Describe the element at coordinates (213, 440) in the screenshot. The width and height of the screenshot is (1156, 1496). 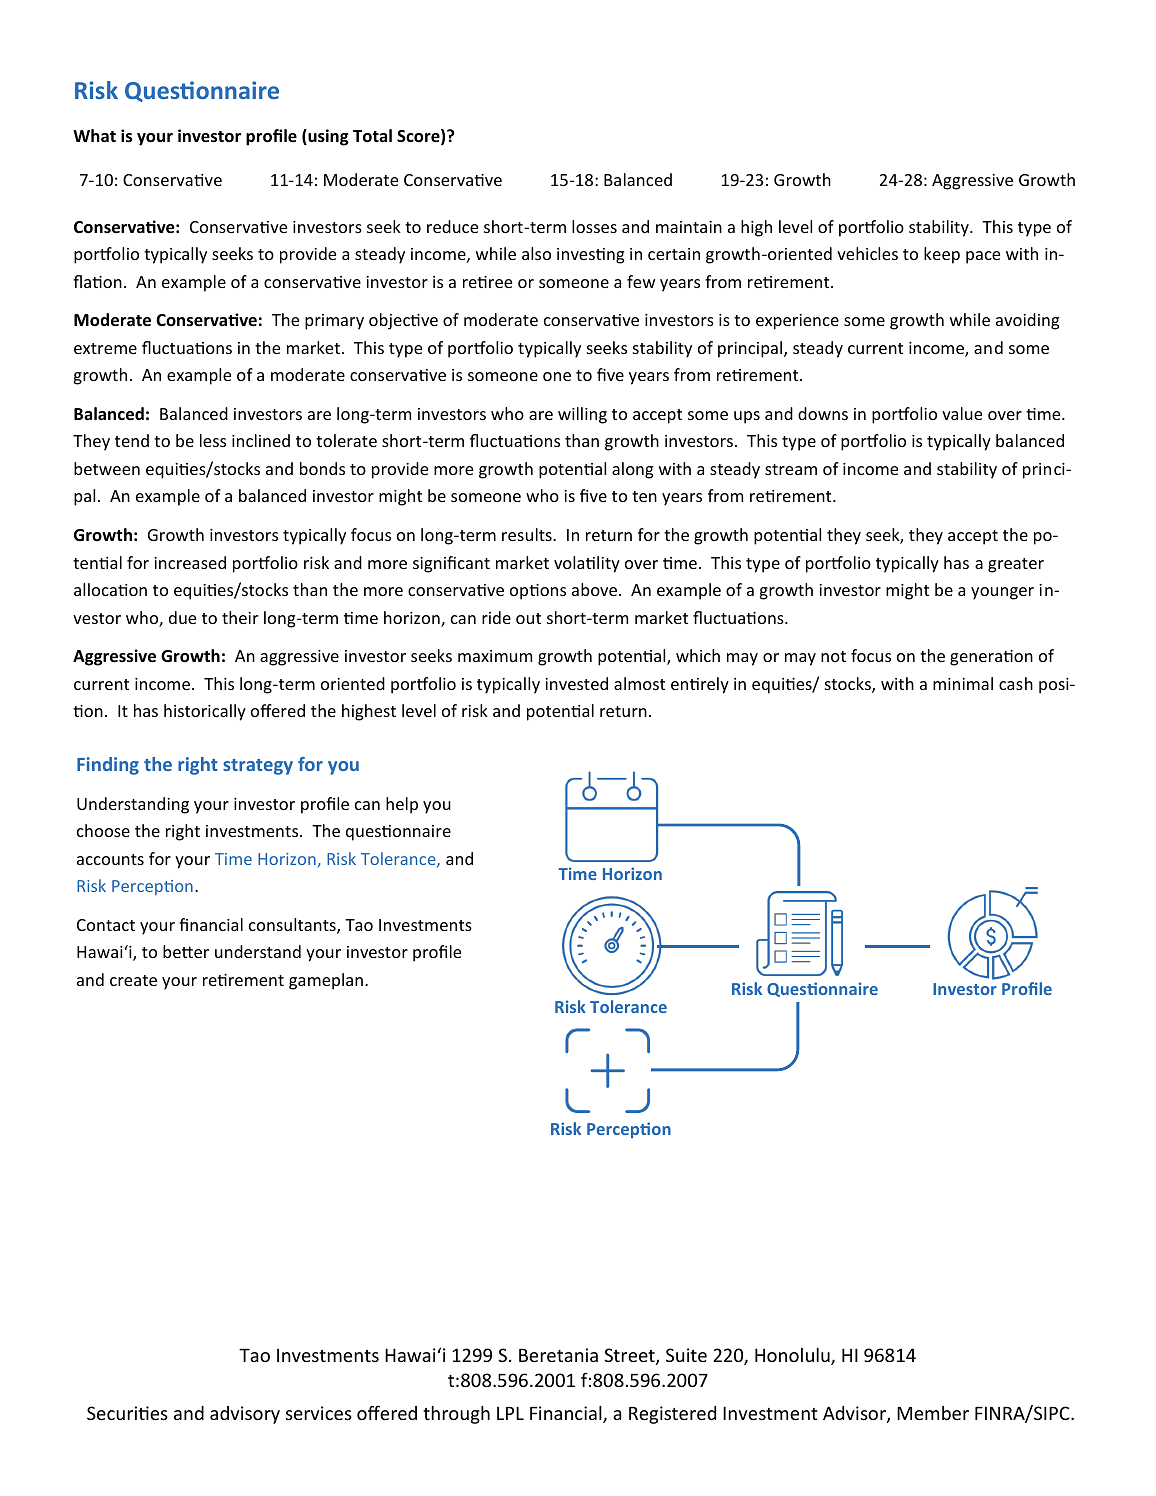
I see `less` at that location.
